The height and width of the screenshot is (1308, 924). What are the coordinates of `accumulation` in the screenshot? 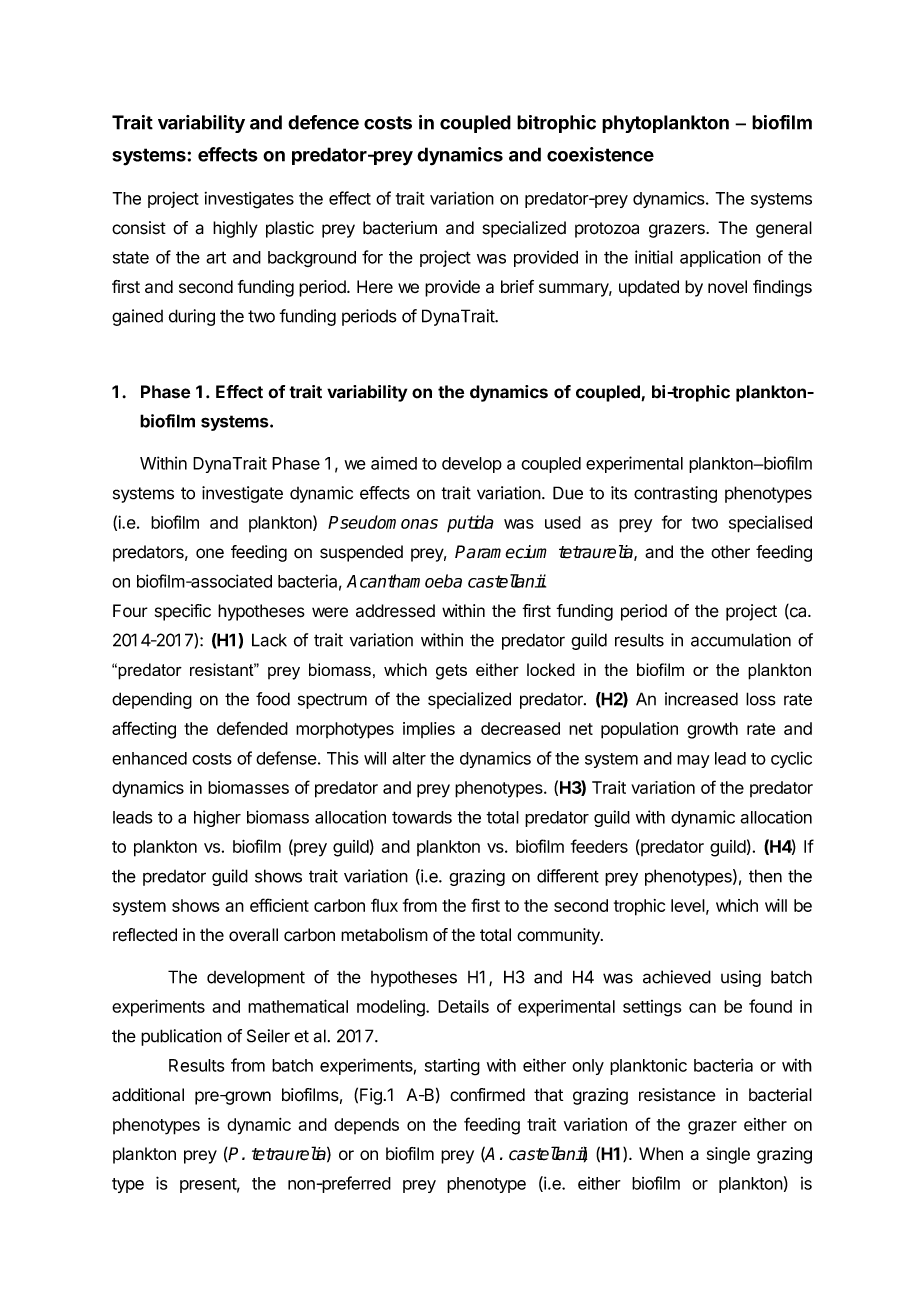 It's located at (741, 640).
